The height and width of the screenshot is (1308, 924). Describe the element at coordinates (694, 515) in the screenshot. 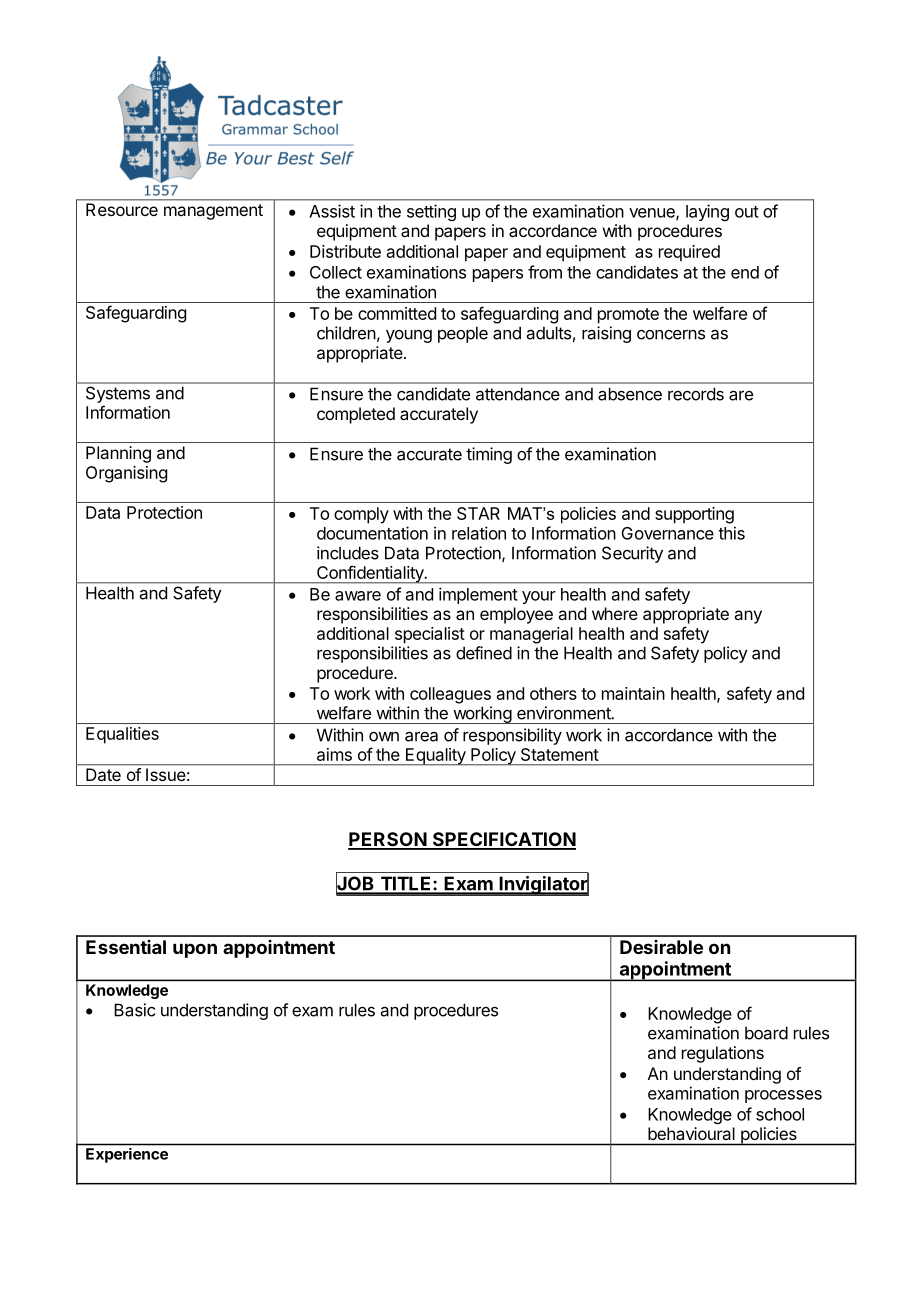

I see `supporting` at that location.
